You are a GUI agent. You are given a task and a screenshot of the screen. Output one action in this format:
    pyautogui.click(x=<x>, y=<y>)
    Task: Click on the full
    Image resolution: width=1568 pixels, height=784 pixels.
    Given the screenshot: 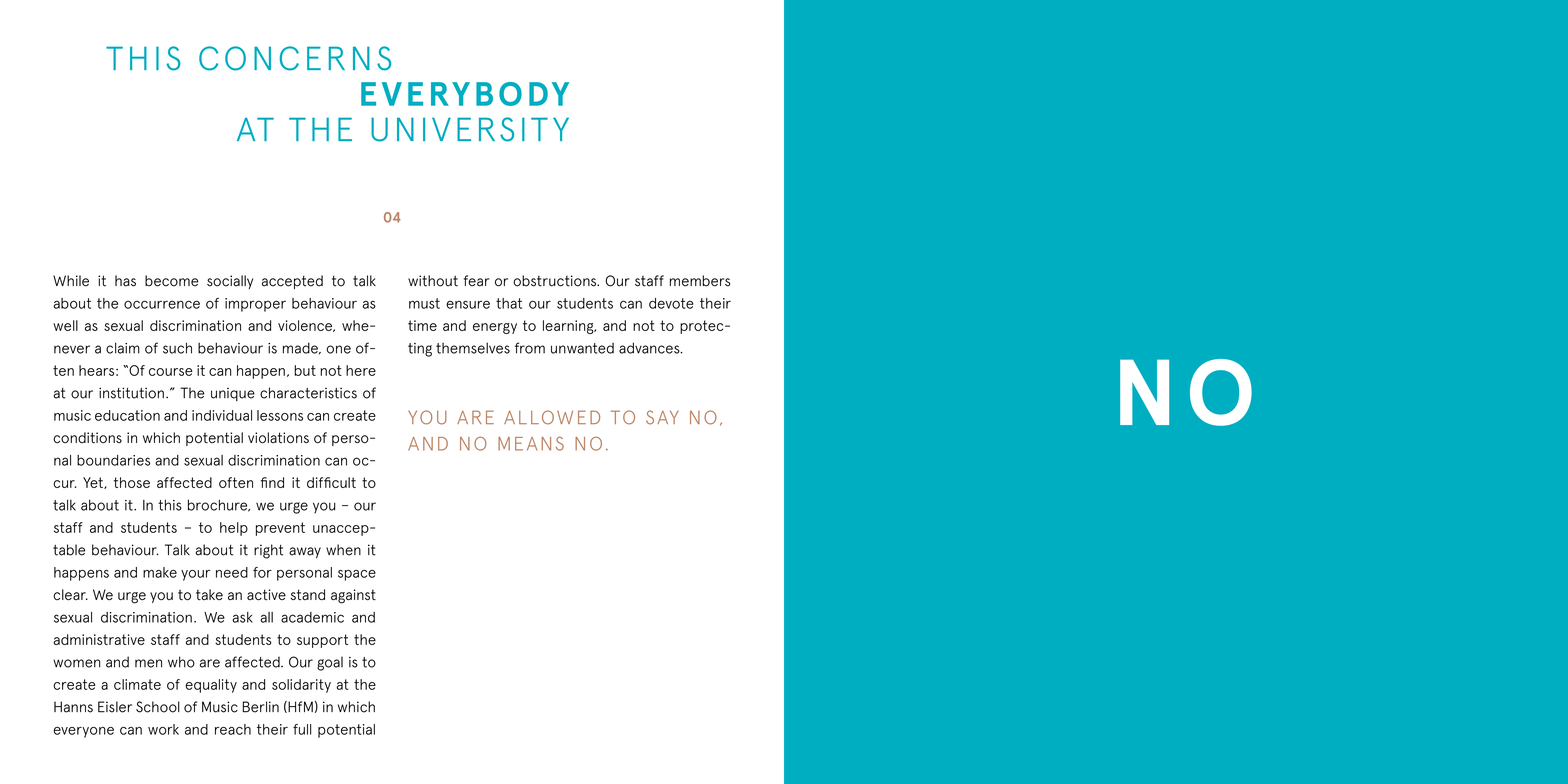 What is the action you would take?
    pyautogui.click(x=302, y=729)
